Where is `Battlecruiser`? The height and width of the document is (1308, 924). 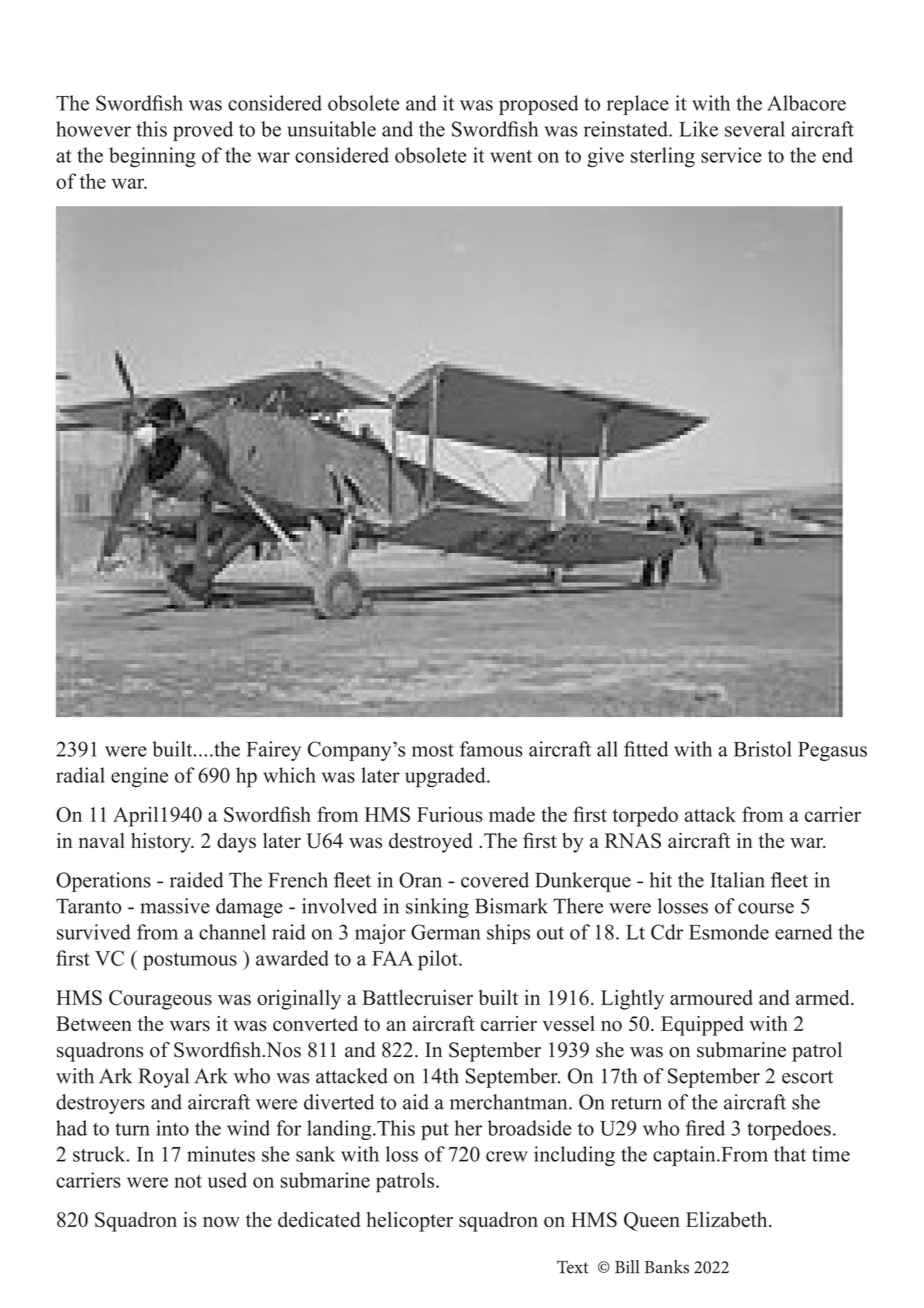
Battlecruiser is located at coordinates (417, 998).
